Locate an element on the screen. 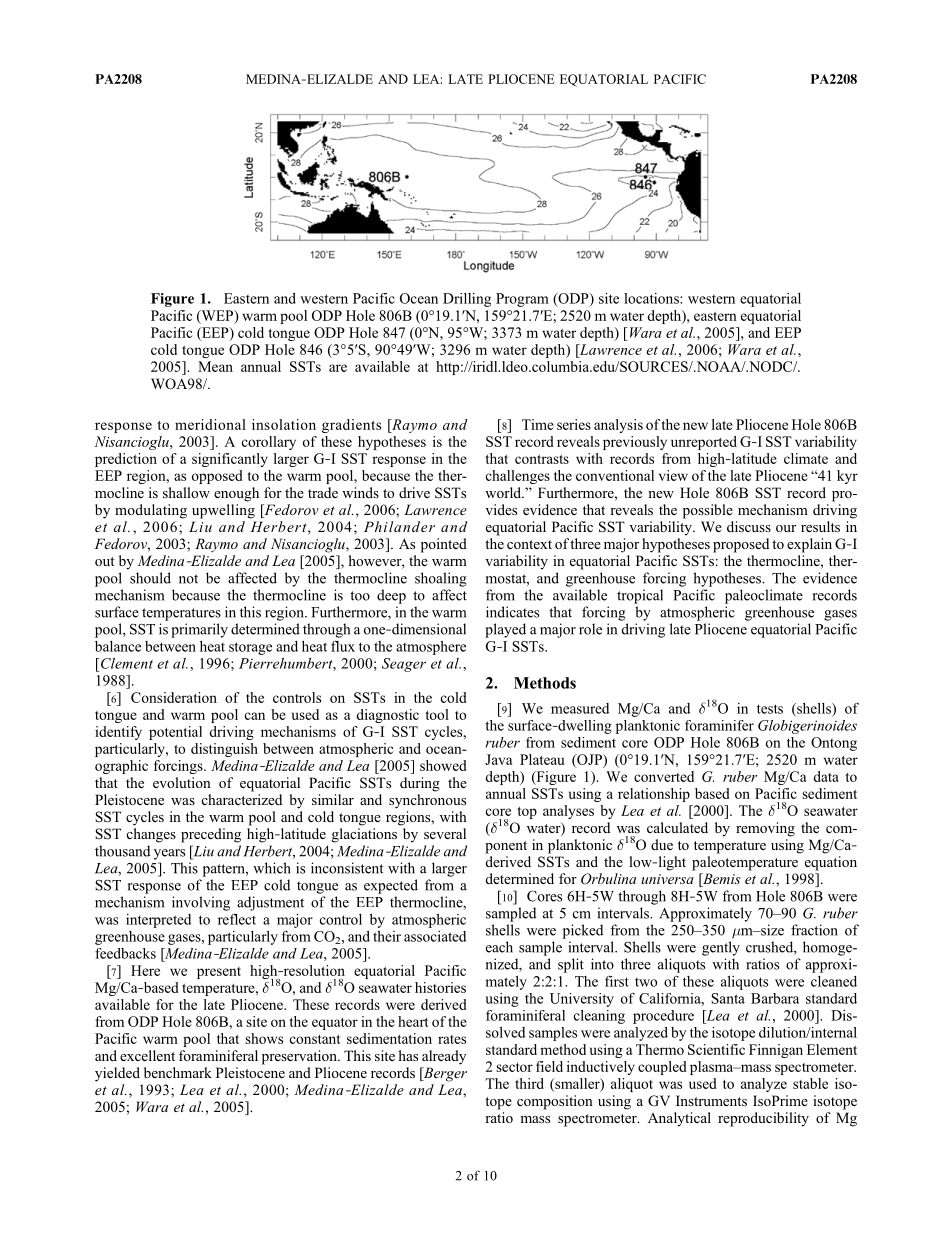  not is located at coordinates (188, 579).
